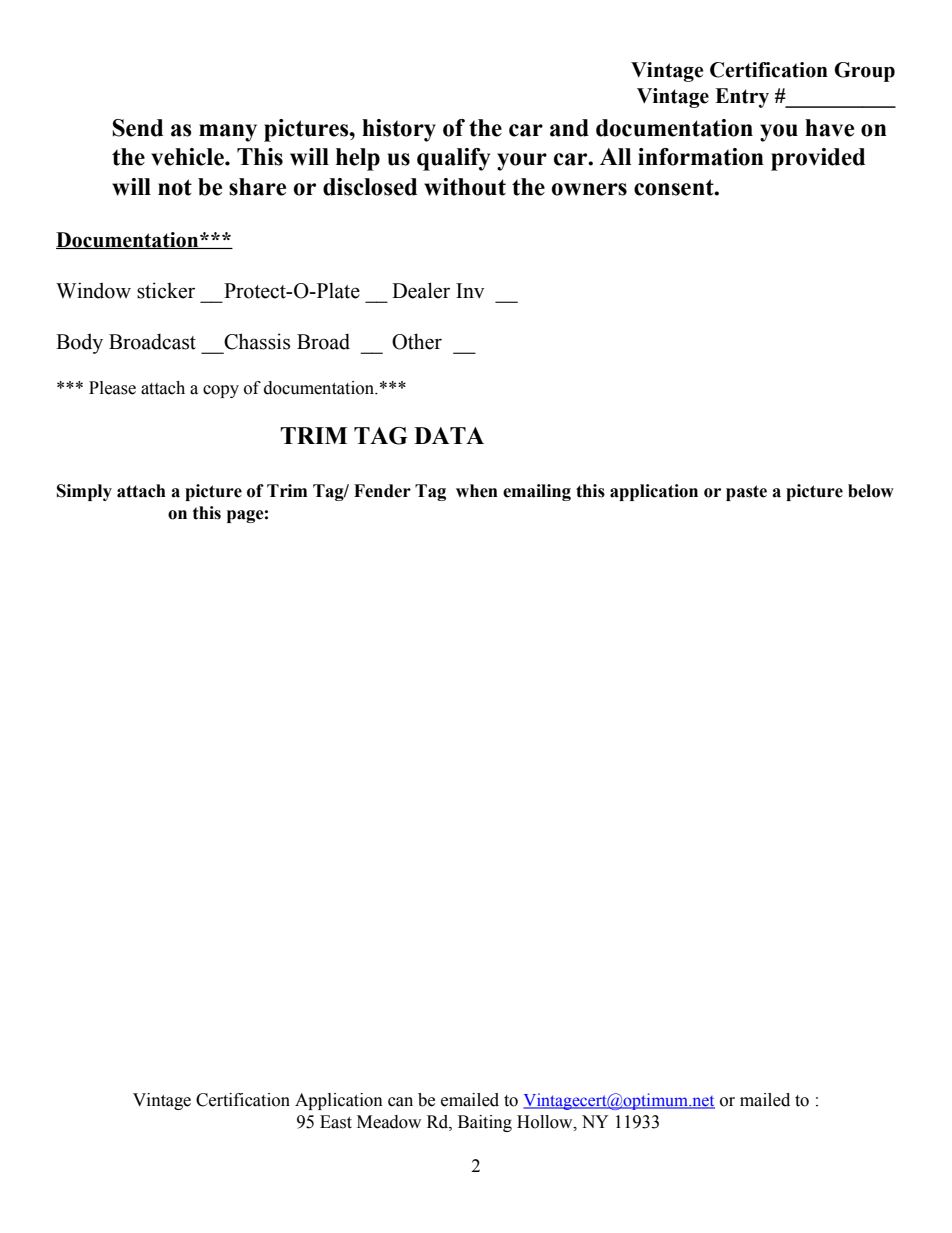 Image resolution: width=952 pixels, height=1233 pixels. What do you see at coordinates (138, 128) in the screenshot?
I see `Send` at bounding box center [138, 128].
